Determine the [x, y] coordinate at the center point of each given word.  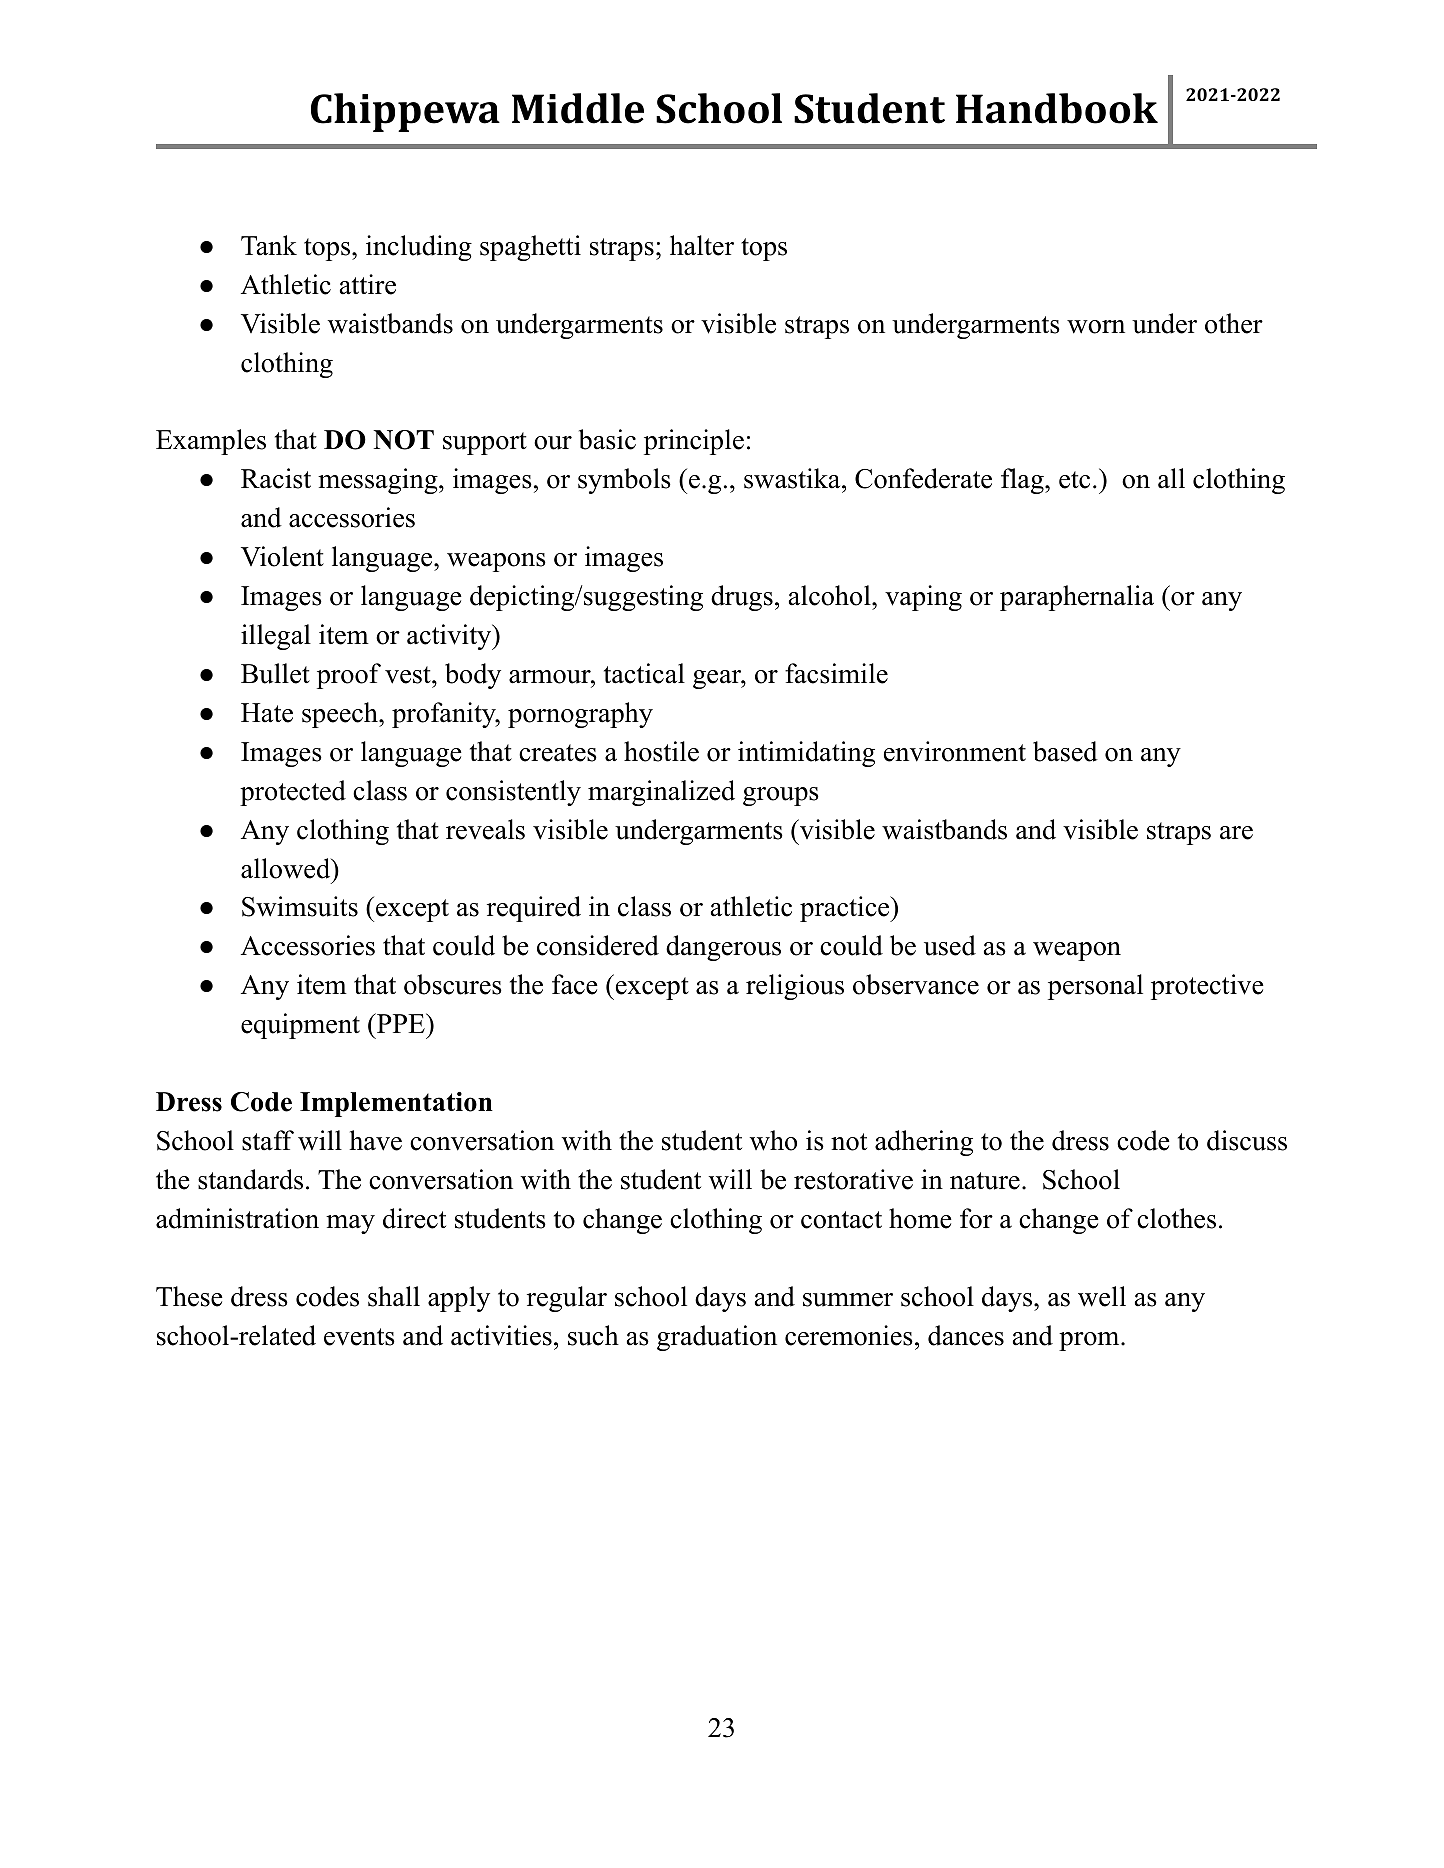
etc [1074, 480]
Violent [282, 556]
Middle [578, 108]
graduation [717, 1338]
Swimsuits [300, 906]
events [359, 1337]
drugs [742, 598]
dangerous [723, 948]
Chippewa [405, 112]
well [1102, 1296]
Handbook [1057, 108]
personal [1095, 987]
